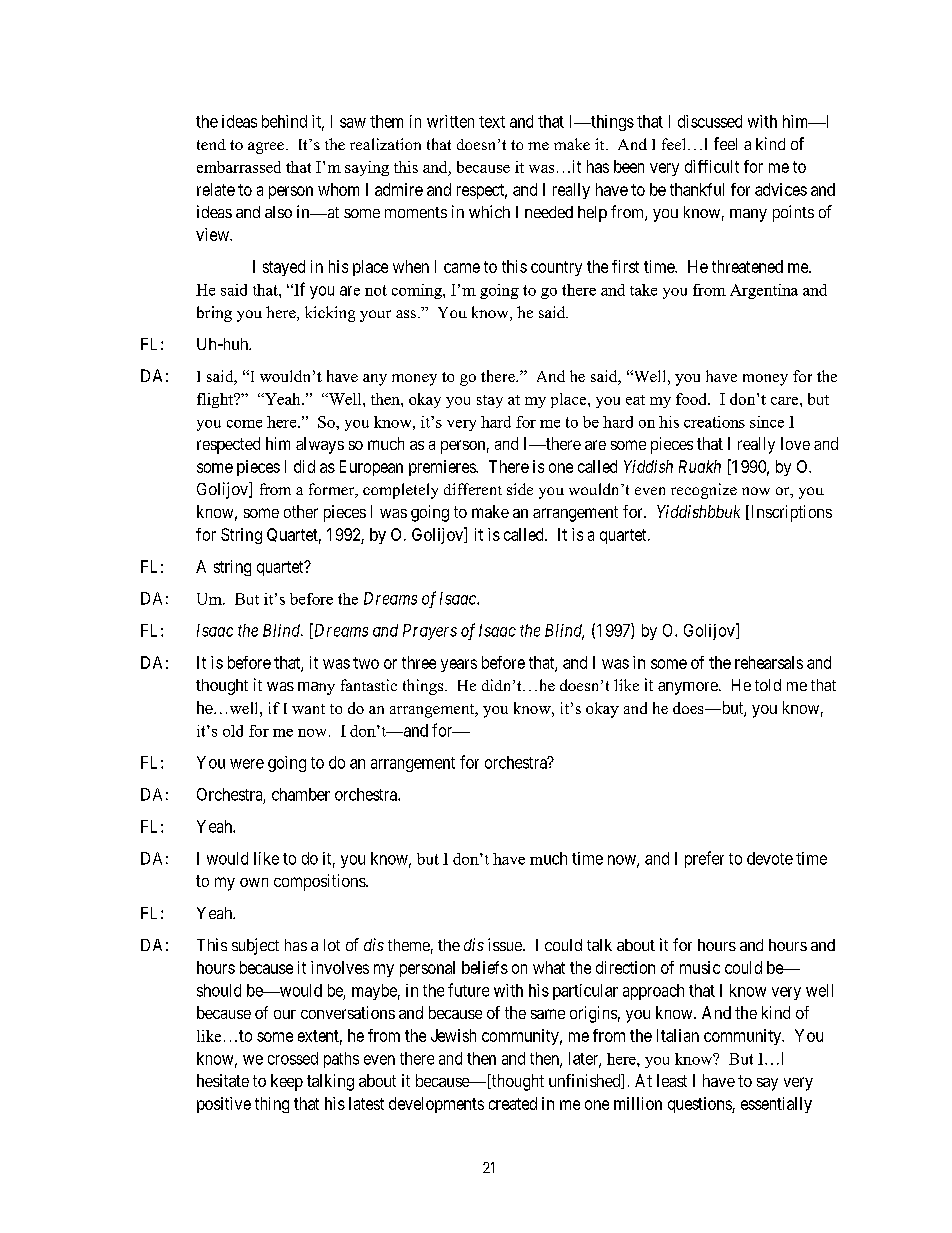 This page has width=952, height=1233. Describe the element at coordinates (287, 1082) in the page. I see `keep` at that location.
